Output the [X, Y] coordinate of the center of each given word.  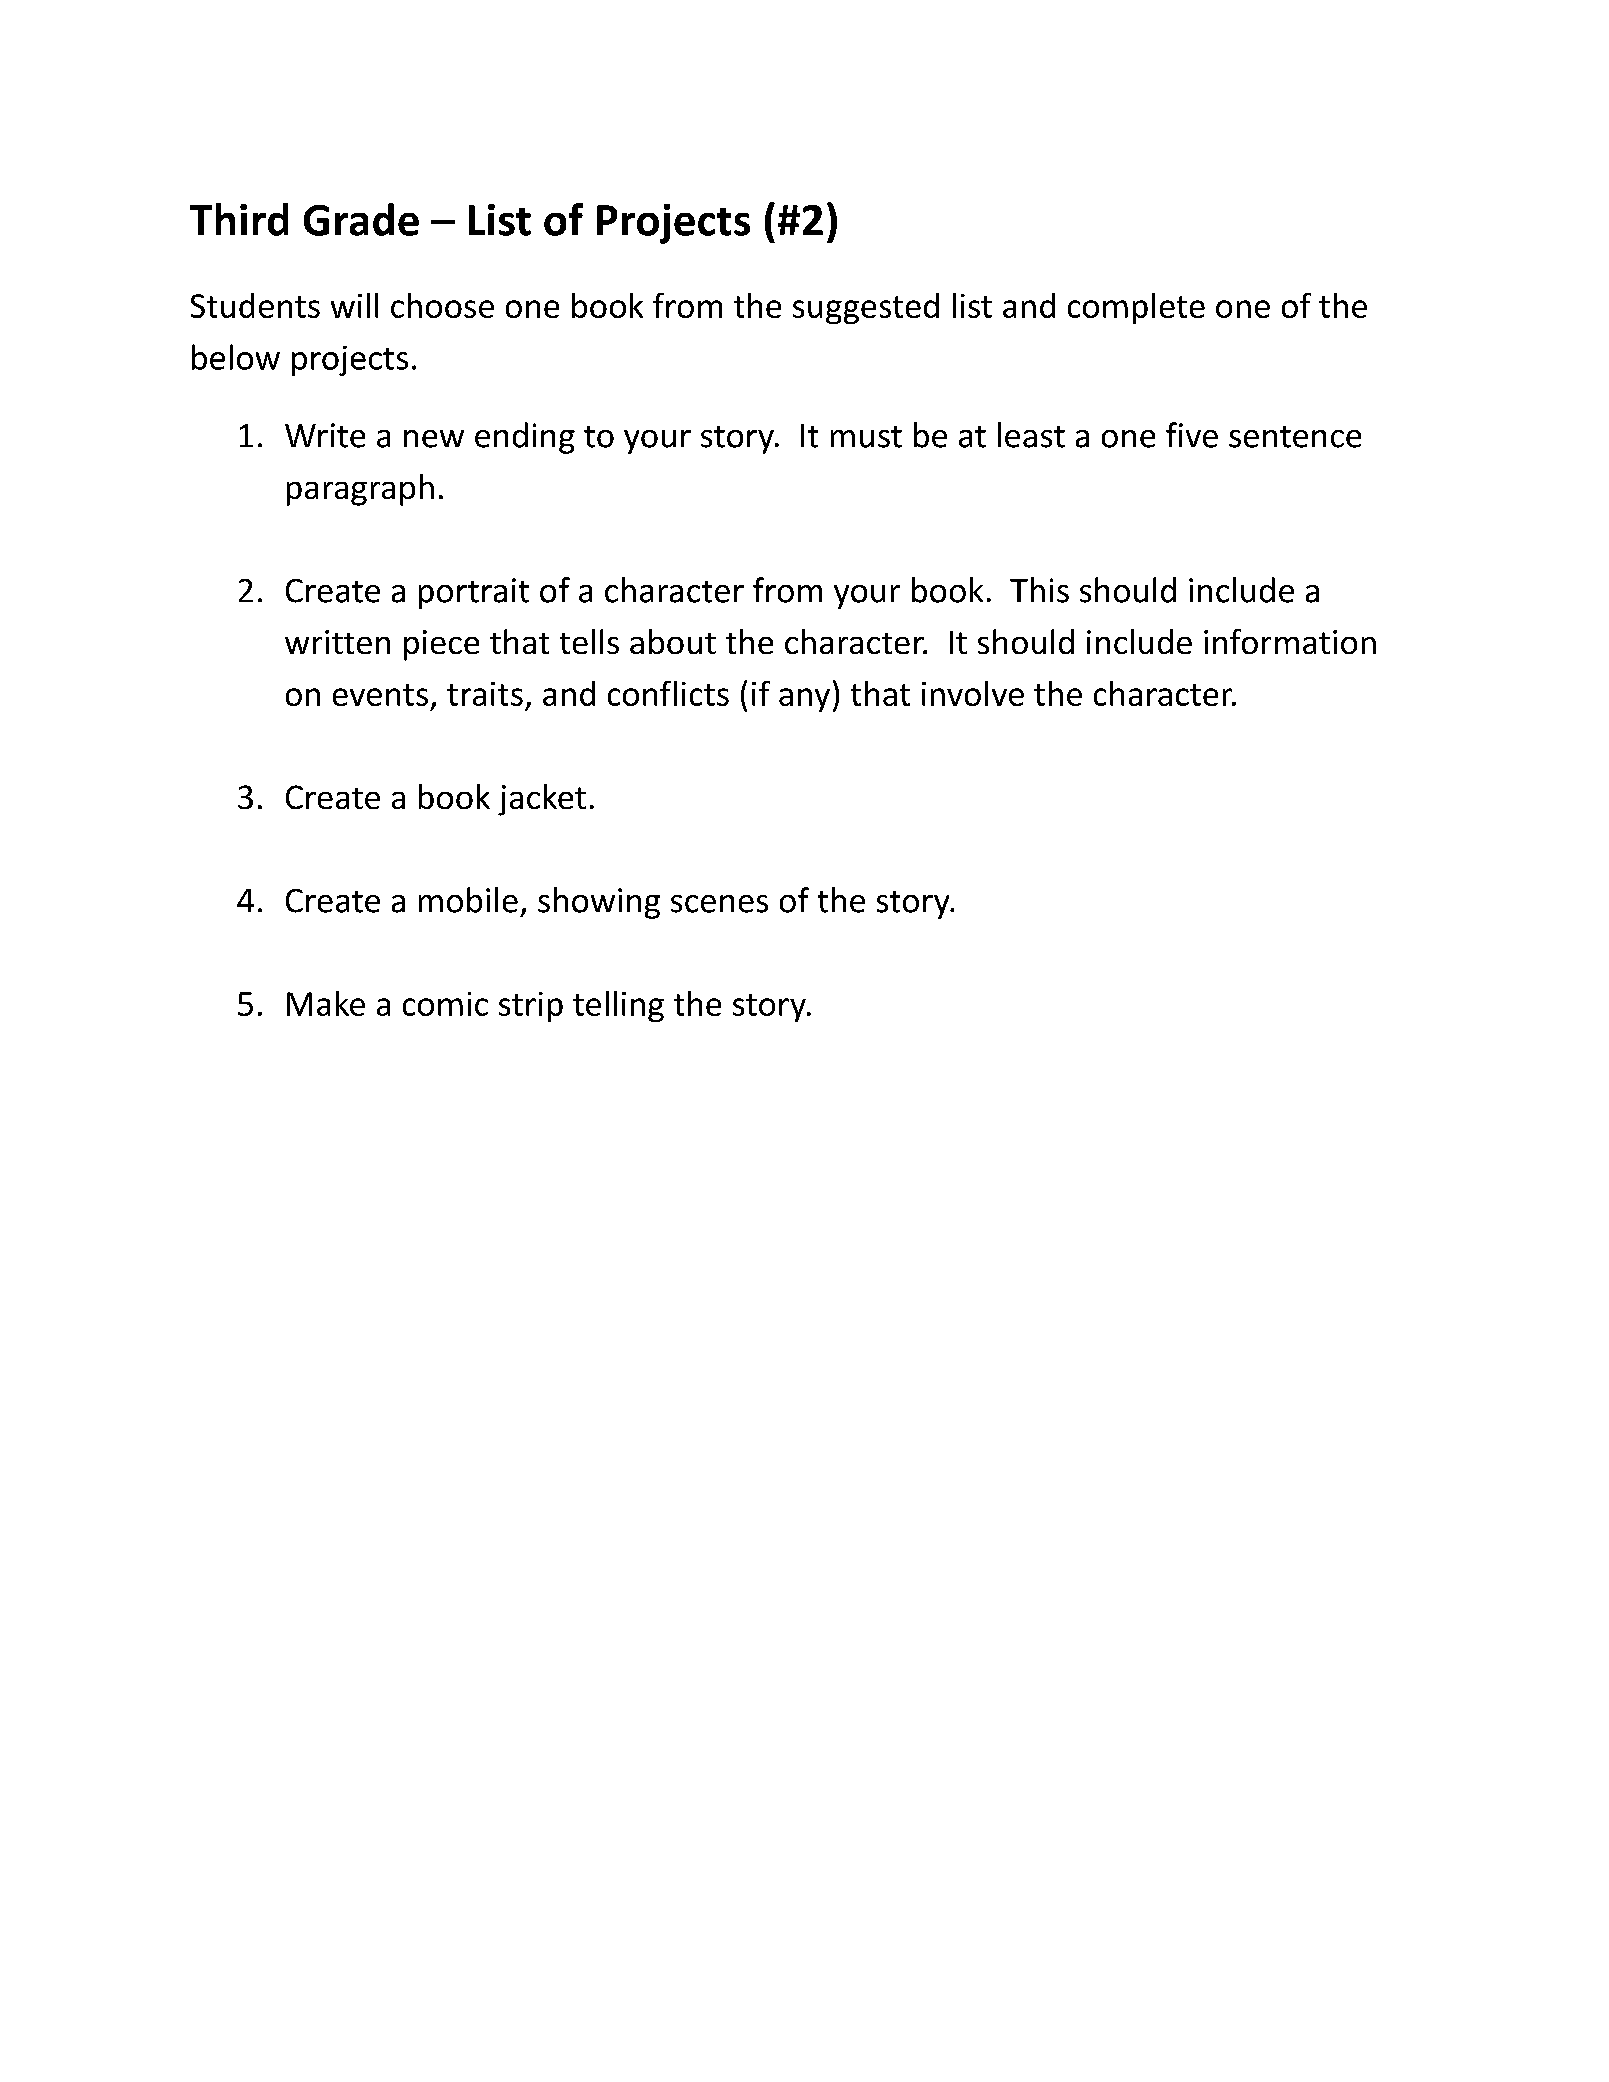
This [1039, 590]
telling [618, 1006]
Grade [361, 219]
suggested [866, 308]
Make [326, 1003]
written [337, 642]
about [673, 641]
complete [1136, 308]
